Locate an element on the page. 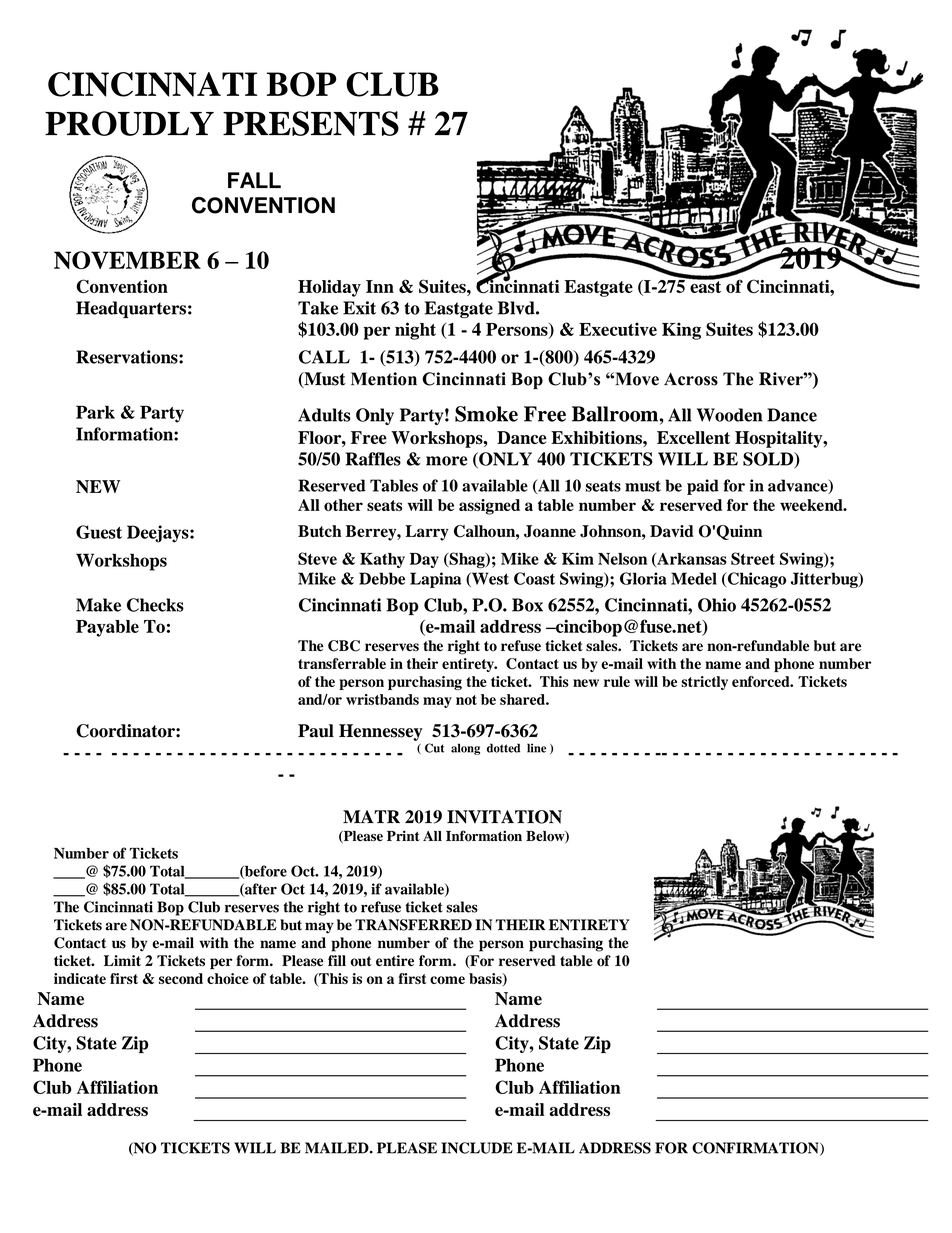 The height and width of the document is (1233, 952). Hennessey is located at coordinates (381, 732).
